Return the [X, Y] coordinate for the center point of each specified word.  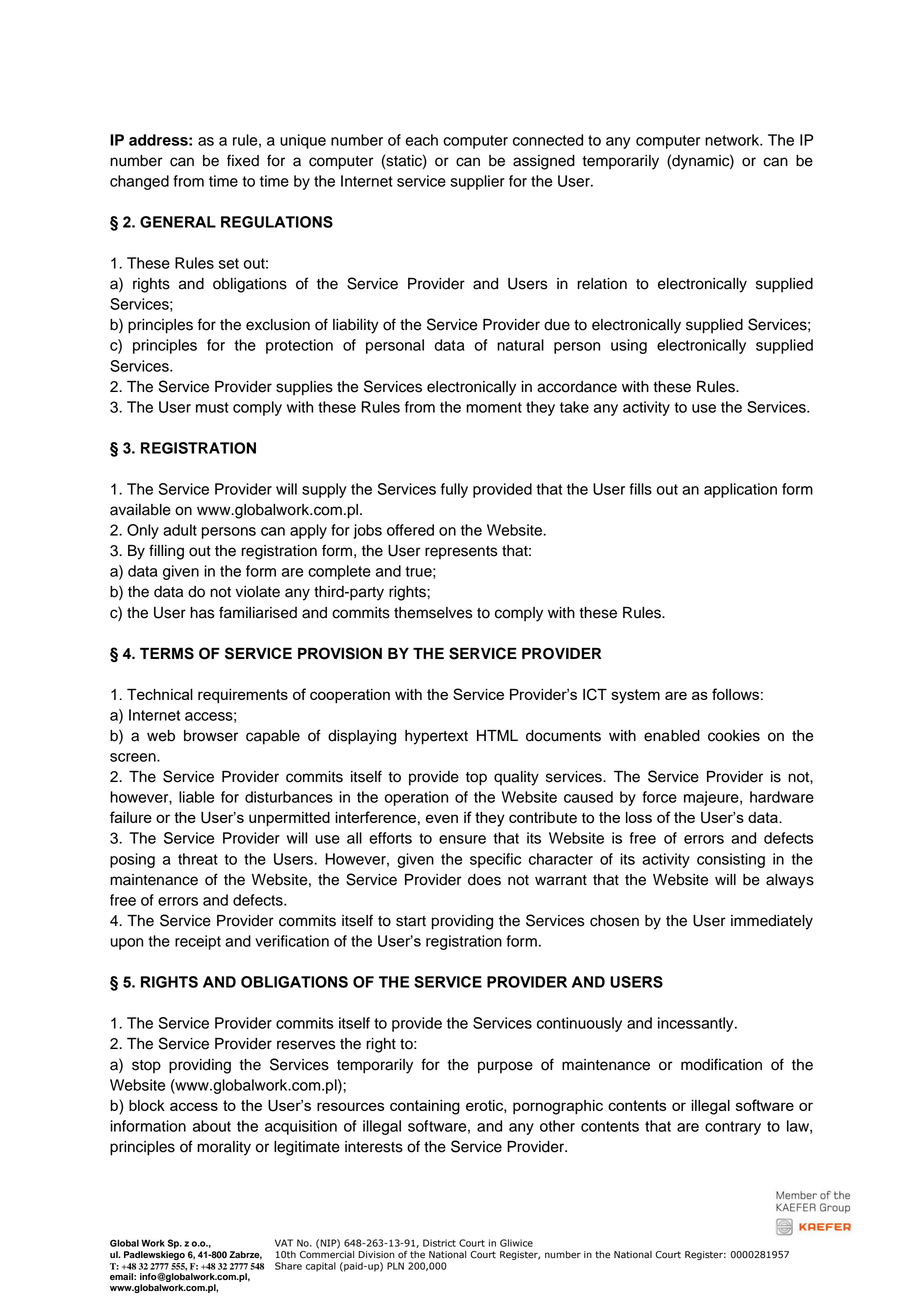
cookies [734, 736]
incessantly [697, 1024]
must [212, 407]
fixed [243, 160]
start [411, 921]
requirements [243, 696]
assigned [544, 162]
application [740, 490]
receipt [198, 942]
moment [494, 407]
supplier [477, 182]
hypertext [436, 737]
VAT [284, 1243]
